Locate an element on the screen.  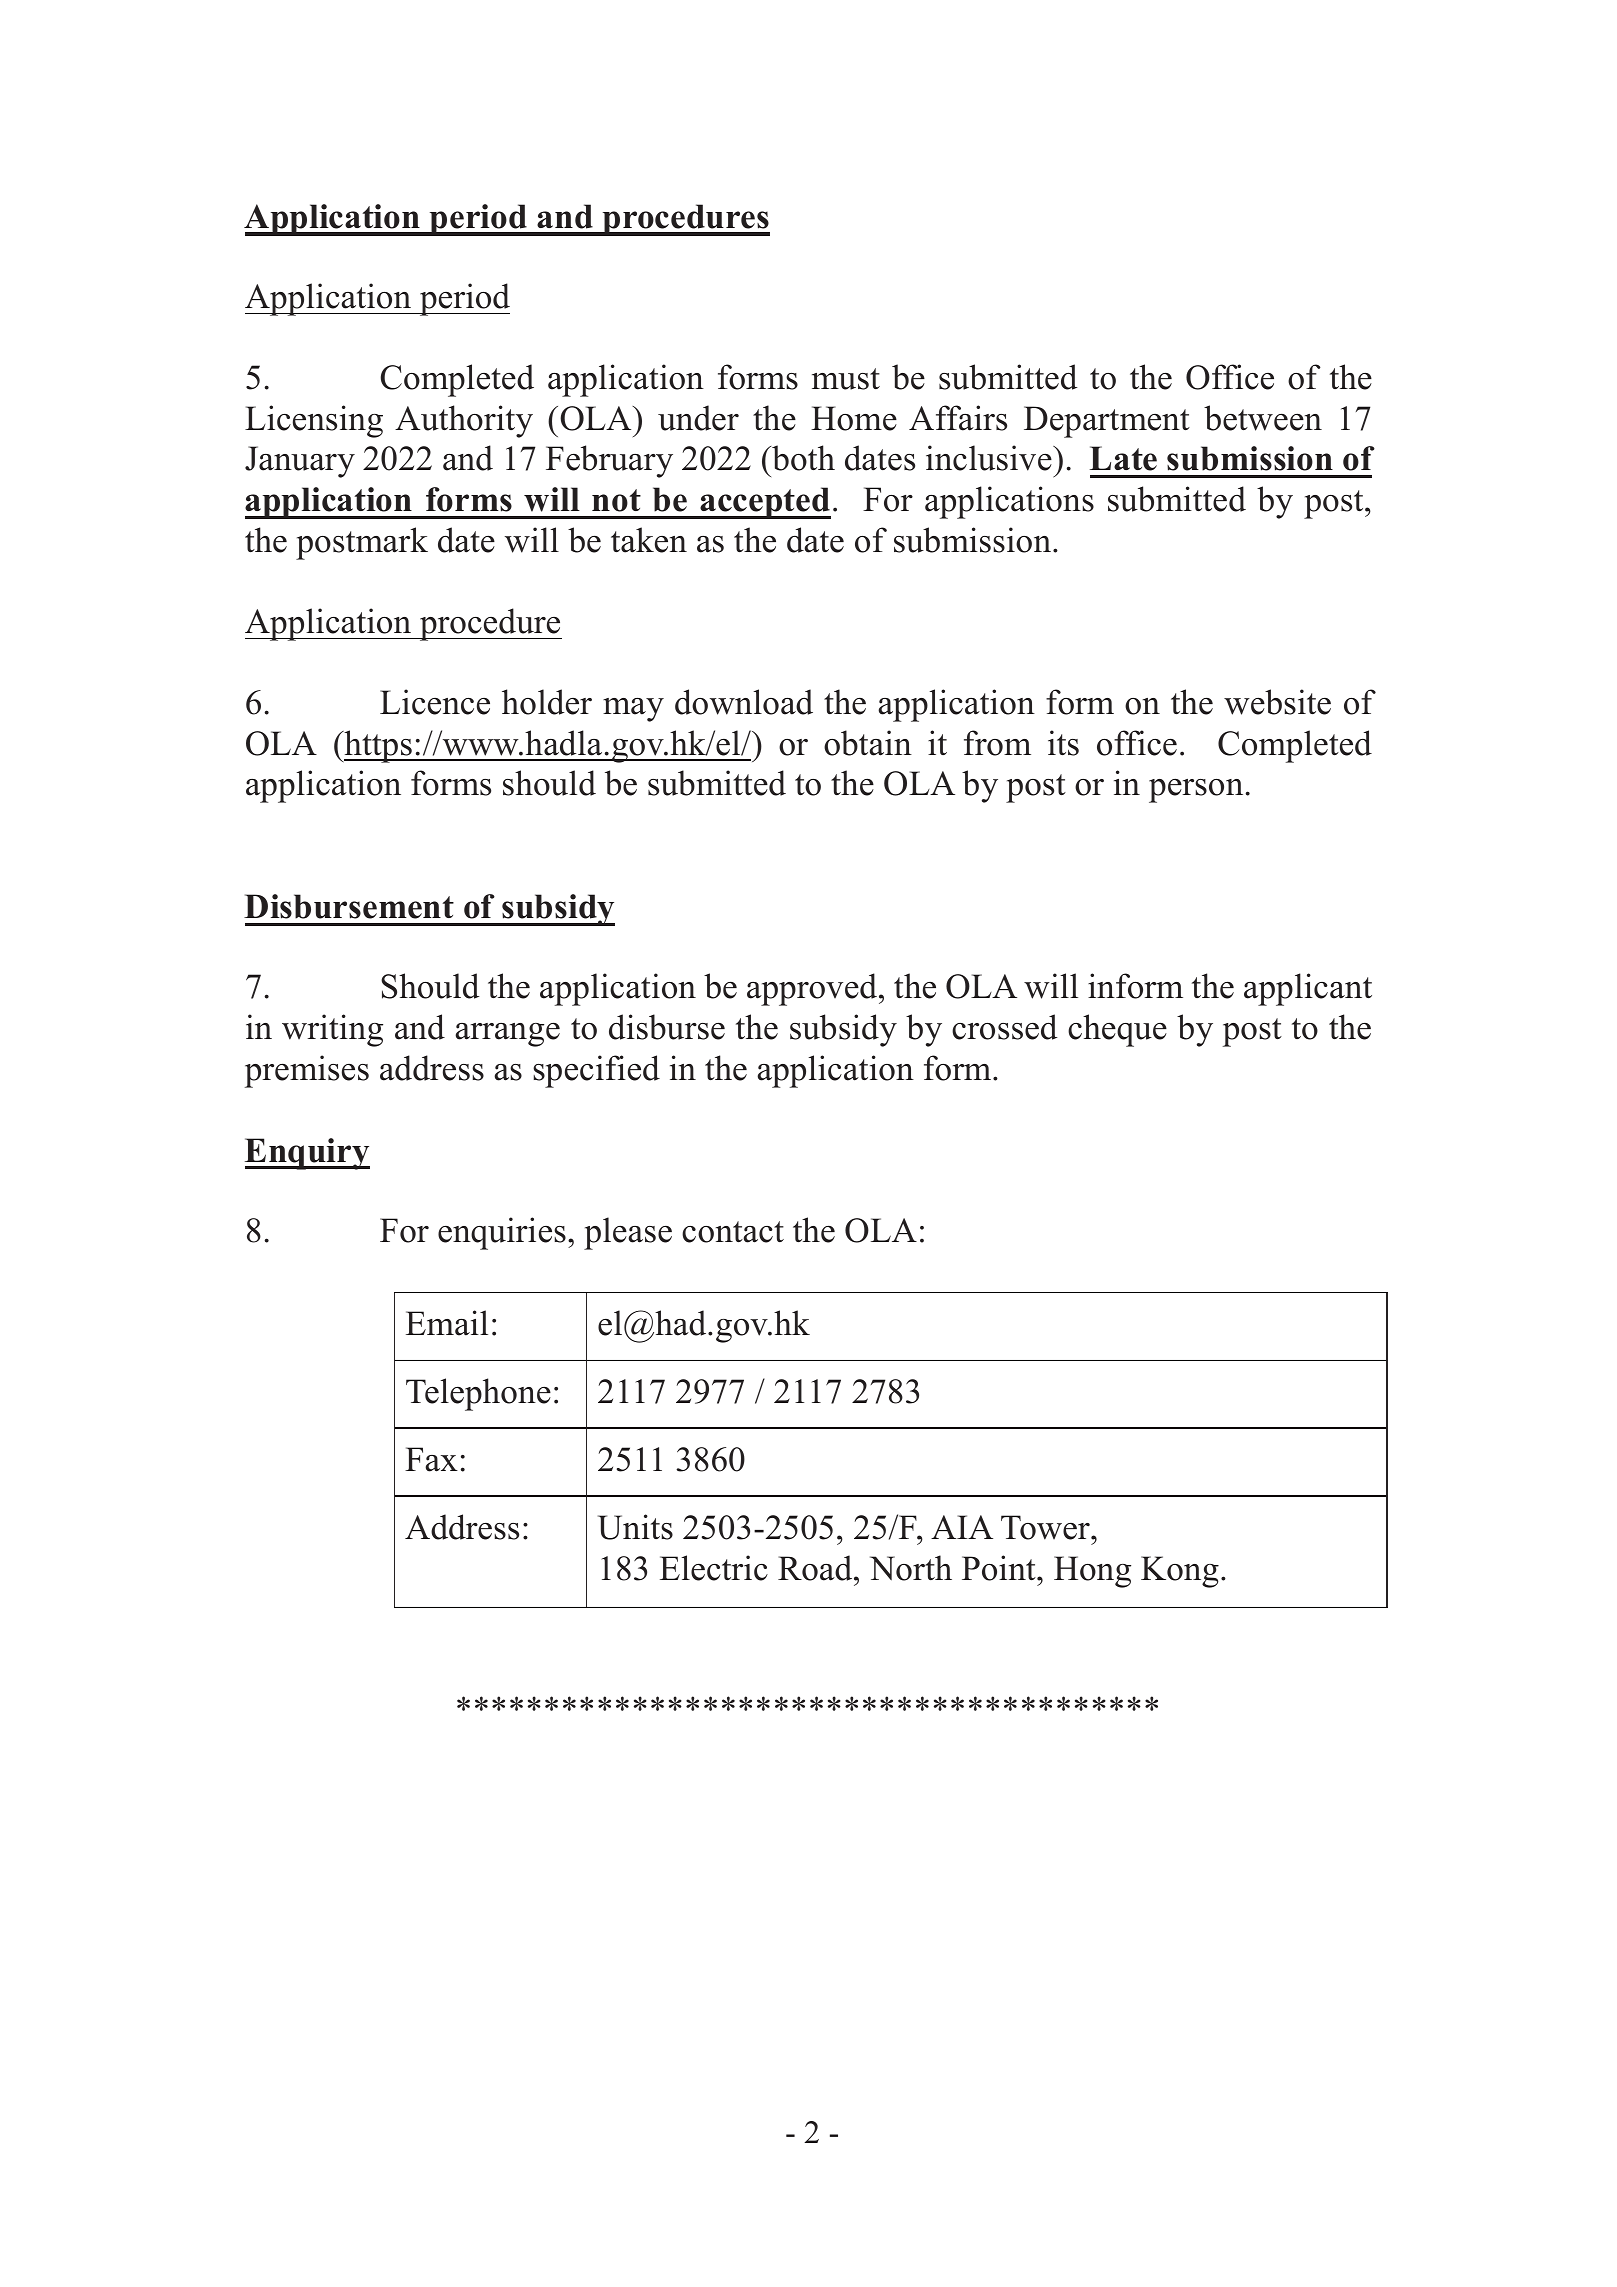
Home is located at coordinates (854, 418).
